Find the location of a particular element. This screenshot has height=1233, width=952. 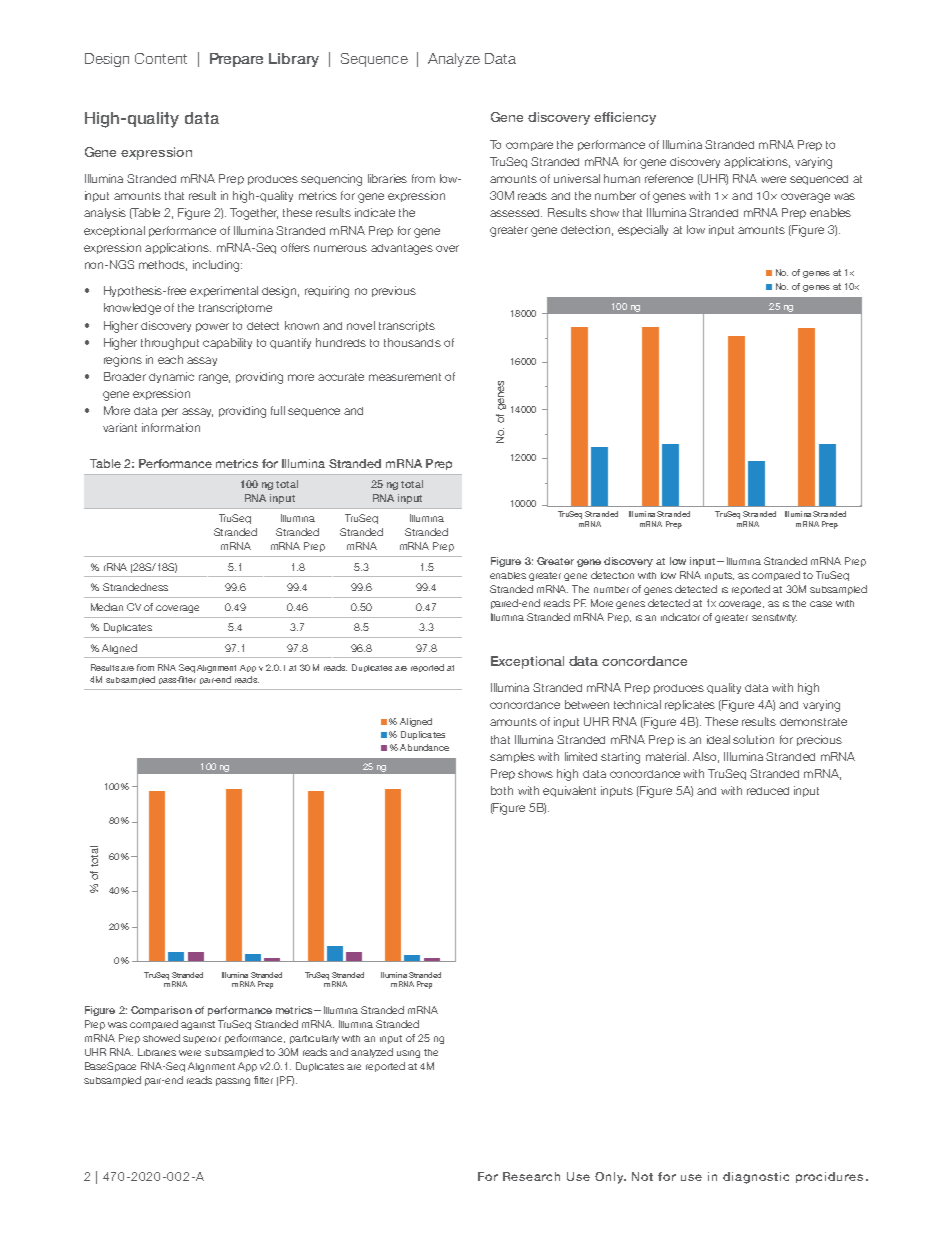

Median is located at coordinates (107, 607).
